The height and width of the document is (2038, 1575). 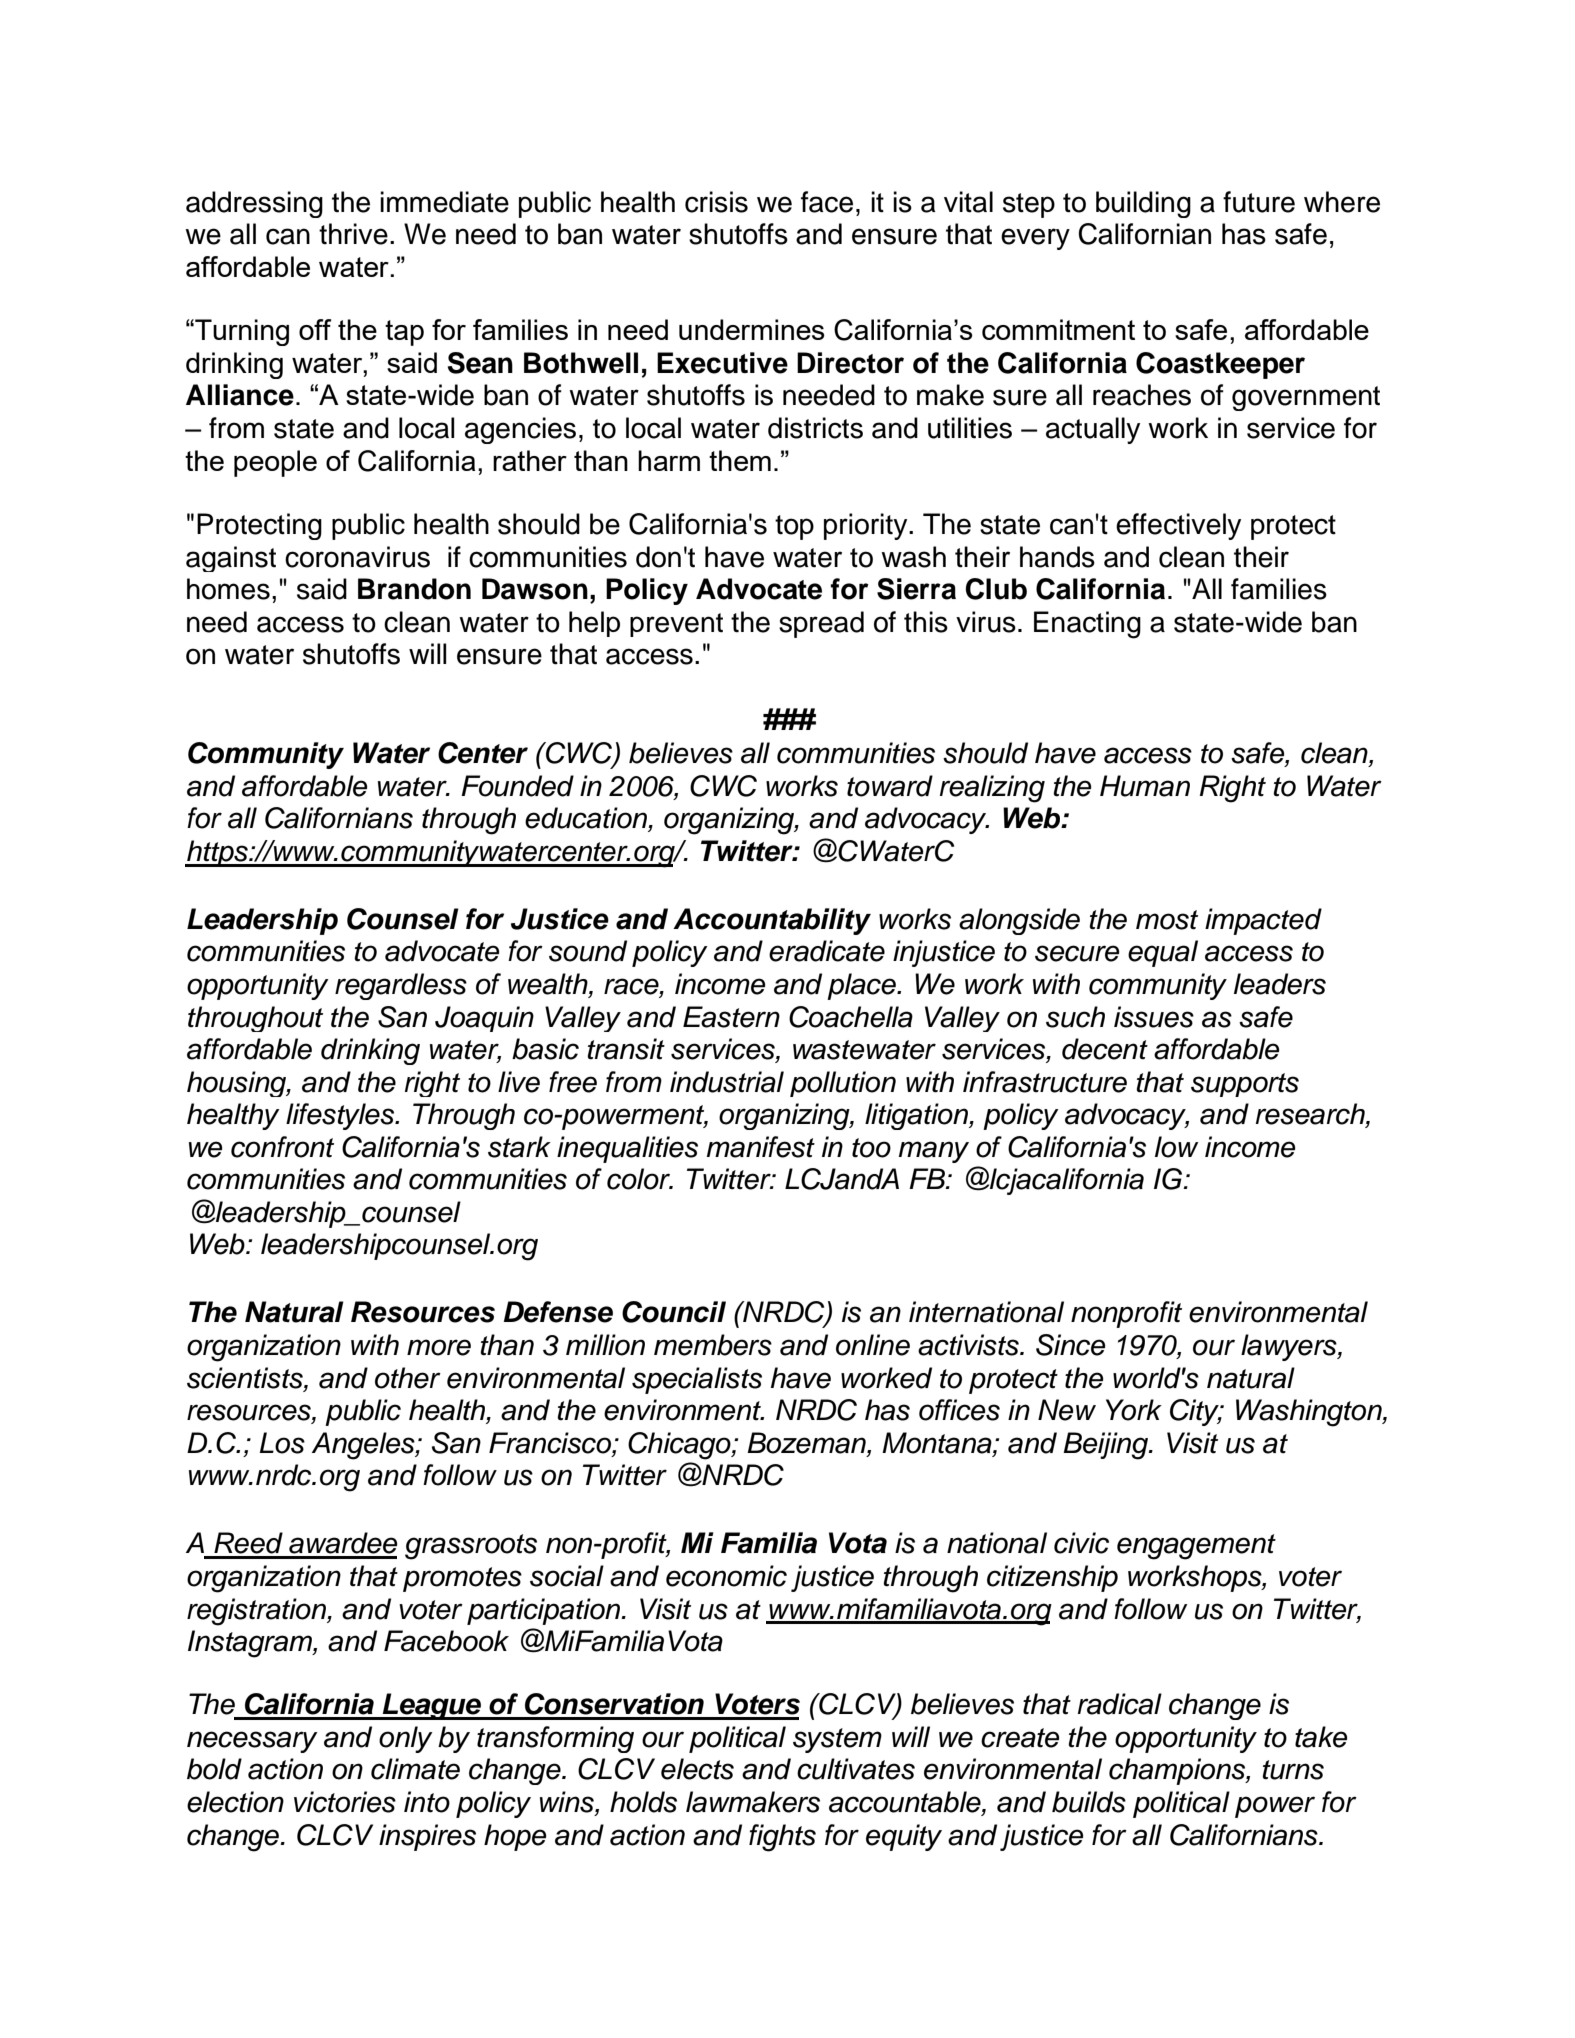 What do you see at coordinates (1259, 202) in the document?
I see `future` at bounding box center [1259, 202].
